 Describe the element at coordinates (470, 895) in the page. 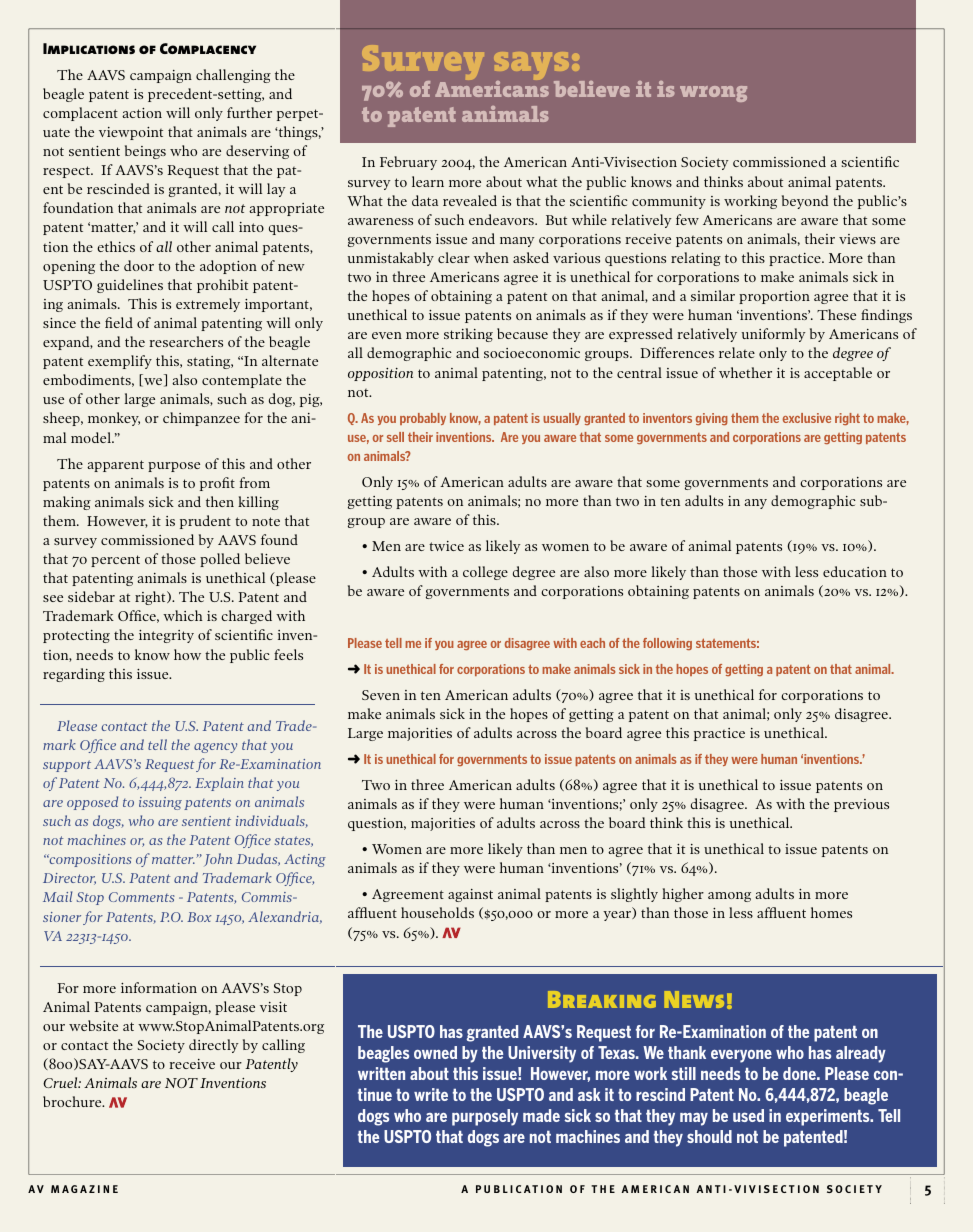

I see `against` at that location.
